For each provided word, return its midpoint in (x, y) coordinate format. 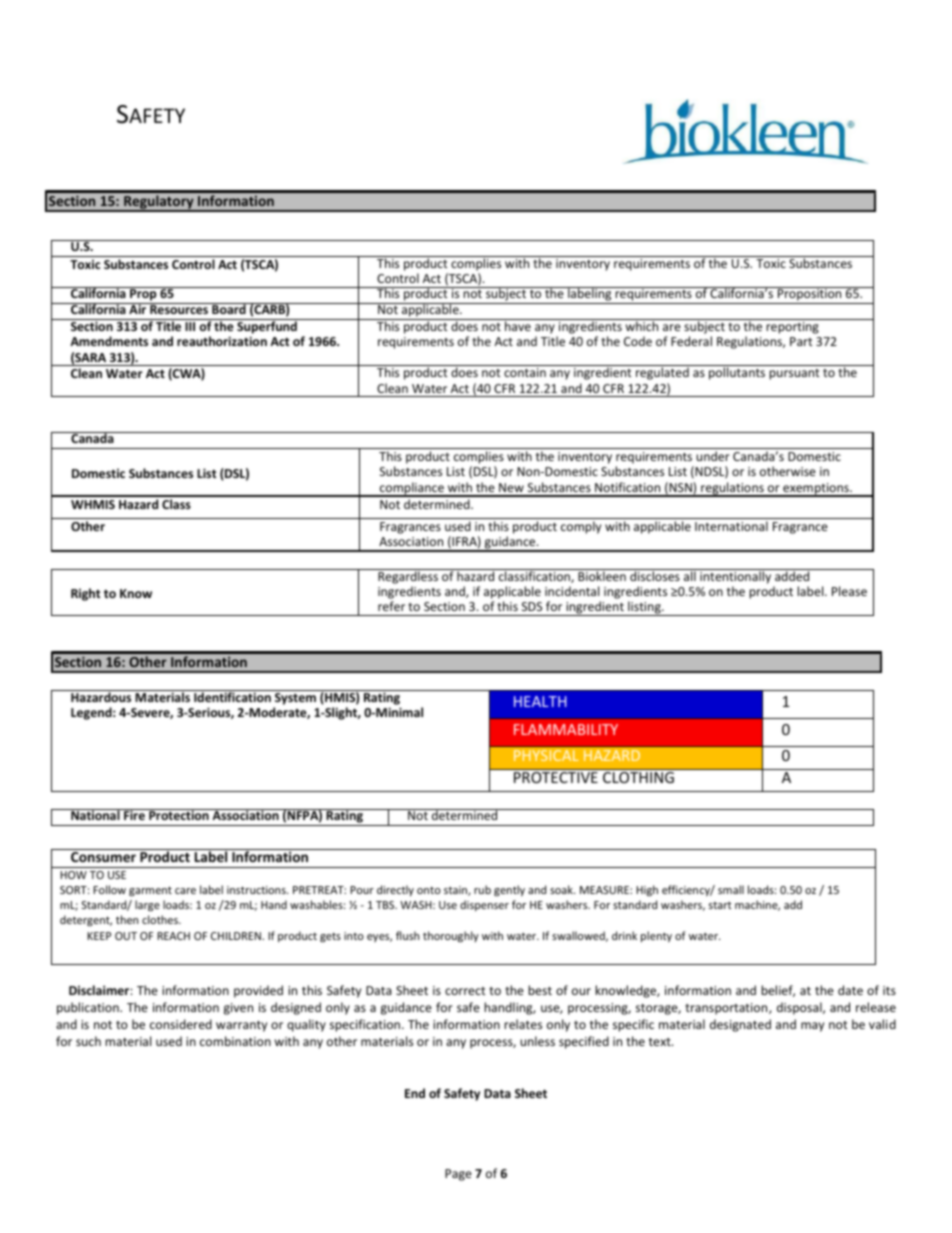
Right (85, 594)
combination (235, 1041)
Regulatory (159, 203)
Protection (179, 814)
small (731, 889)
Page (458, 1175)
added (792, 575)
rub (482, 889)
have (518, 326)
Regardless (408, 576)
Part (801, 341)
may (812, 1027)
